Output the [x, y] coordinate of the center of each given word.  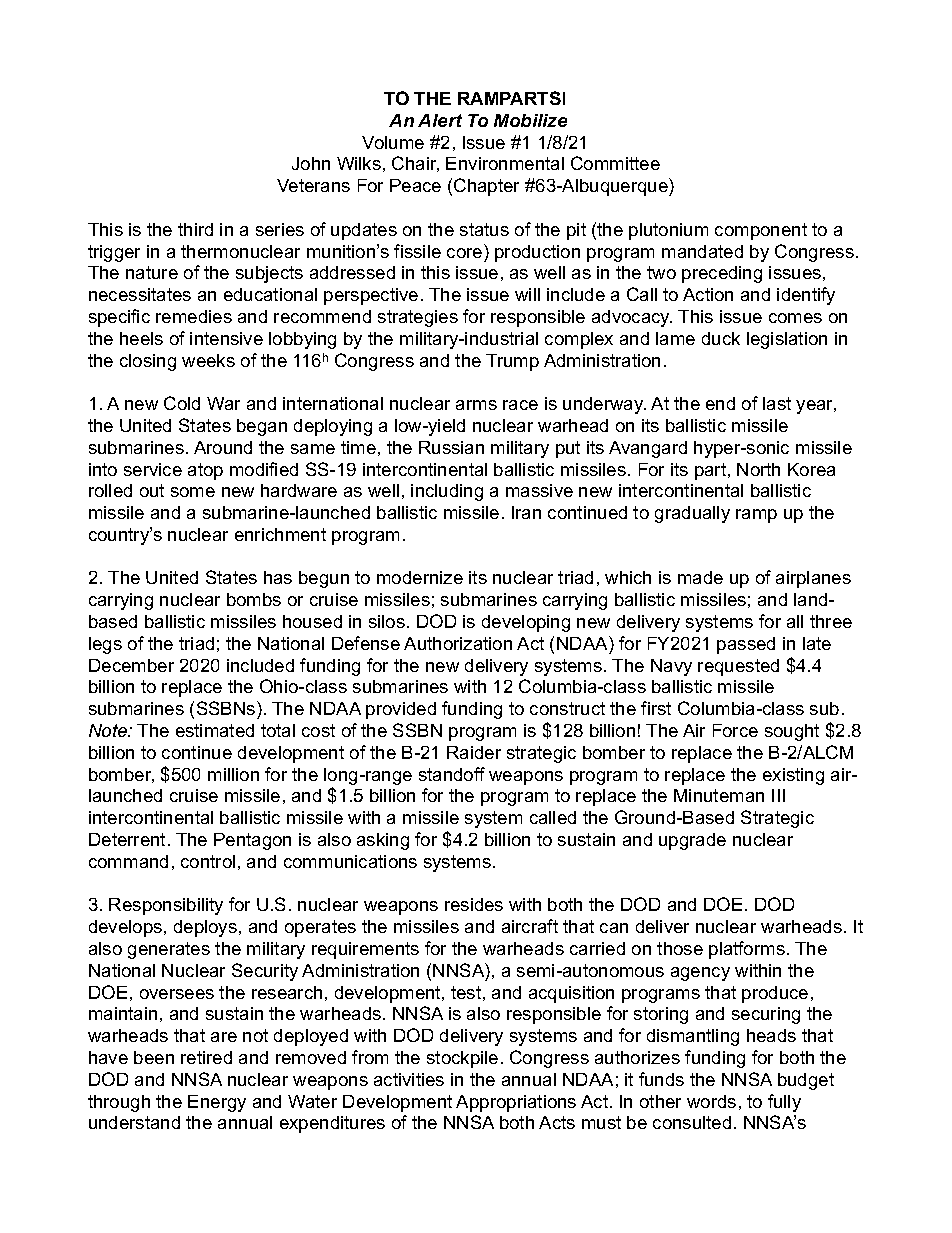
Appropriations [516, 1103]
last [777, 403]
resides [474, 904]
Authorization [458, 643]
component [761, 231]
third [195, 229]
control [208, 861]
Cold [182, 403]
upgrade [692, 841]
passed [746, 645]
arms [476, 405]
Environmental [505, 163]
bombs [254, 599]
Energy [217, 1103]
